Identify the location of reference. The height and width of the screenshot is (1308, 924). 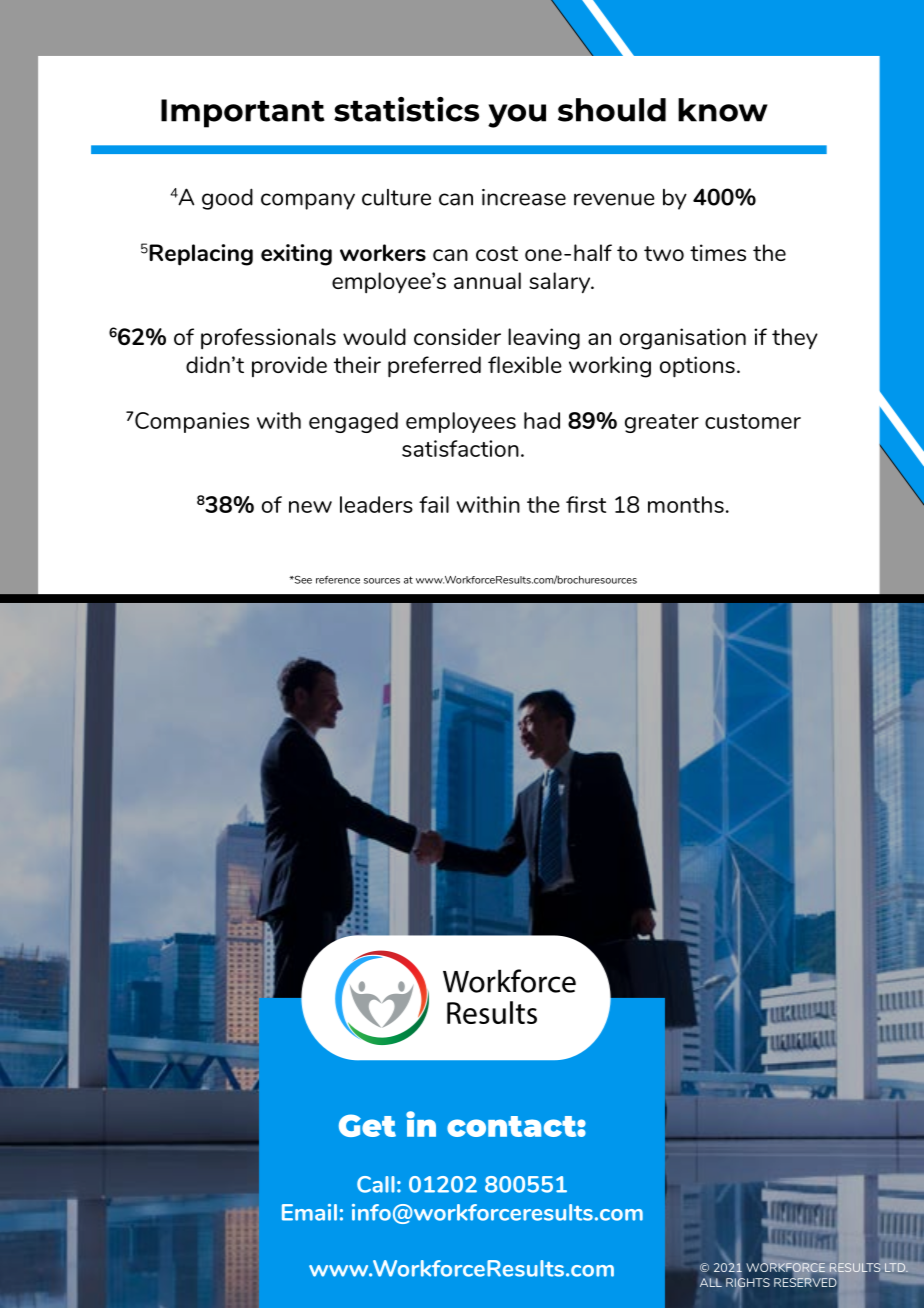
(338, 580).
